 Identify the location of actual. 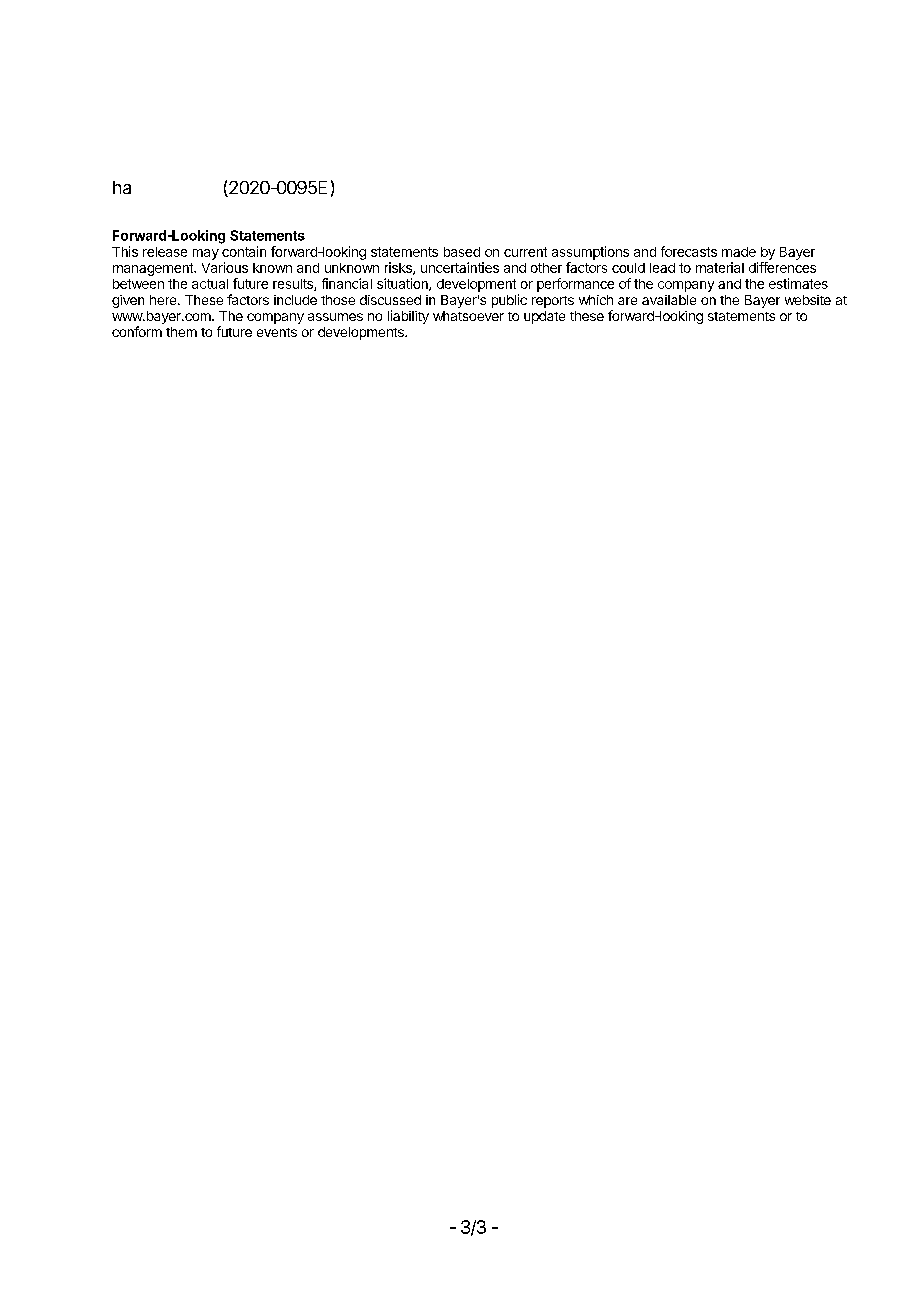
(210, 284).
